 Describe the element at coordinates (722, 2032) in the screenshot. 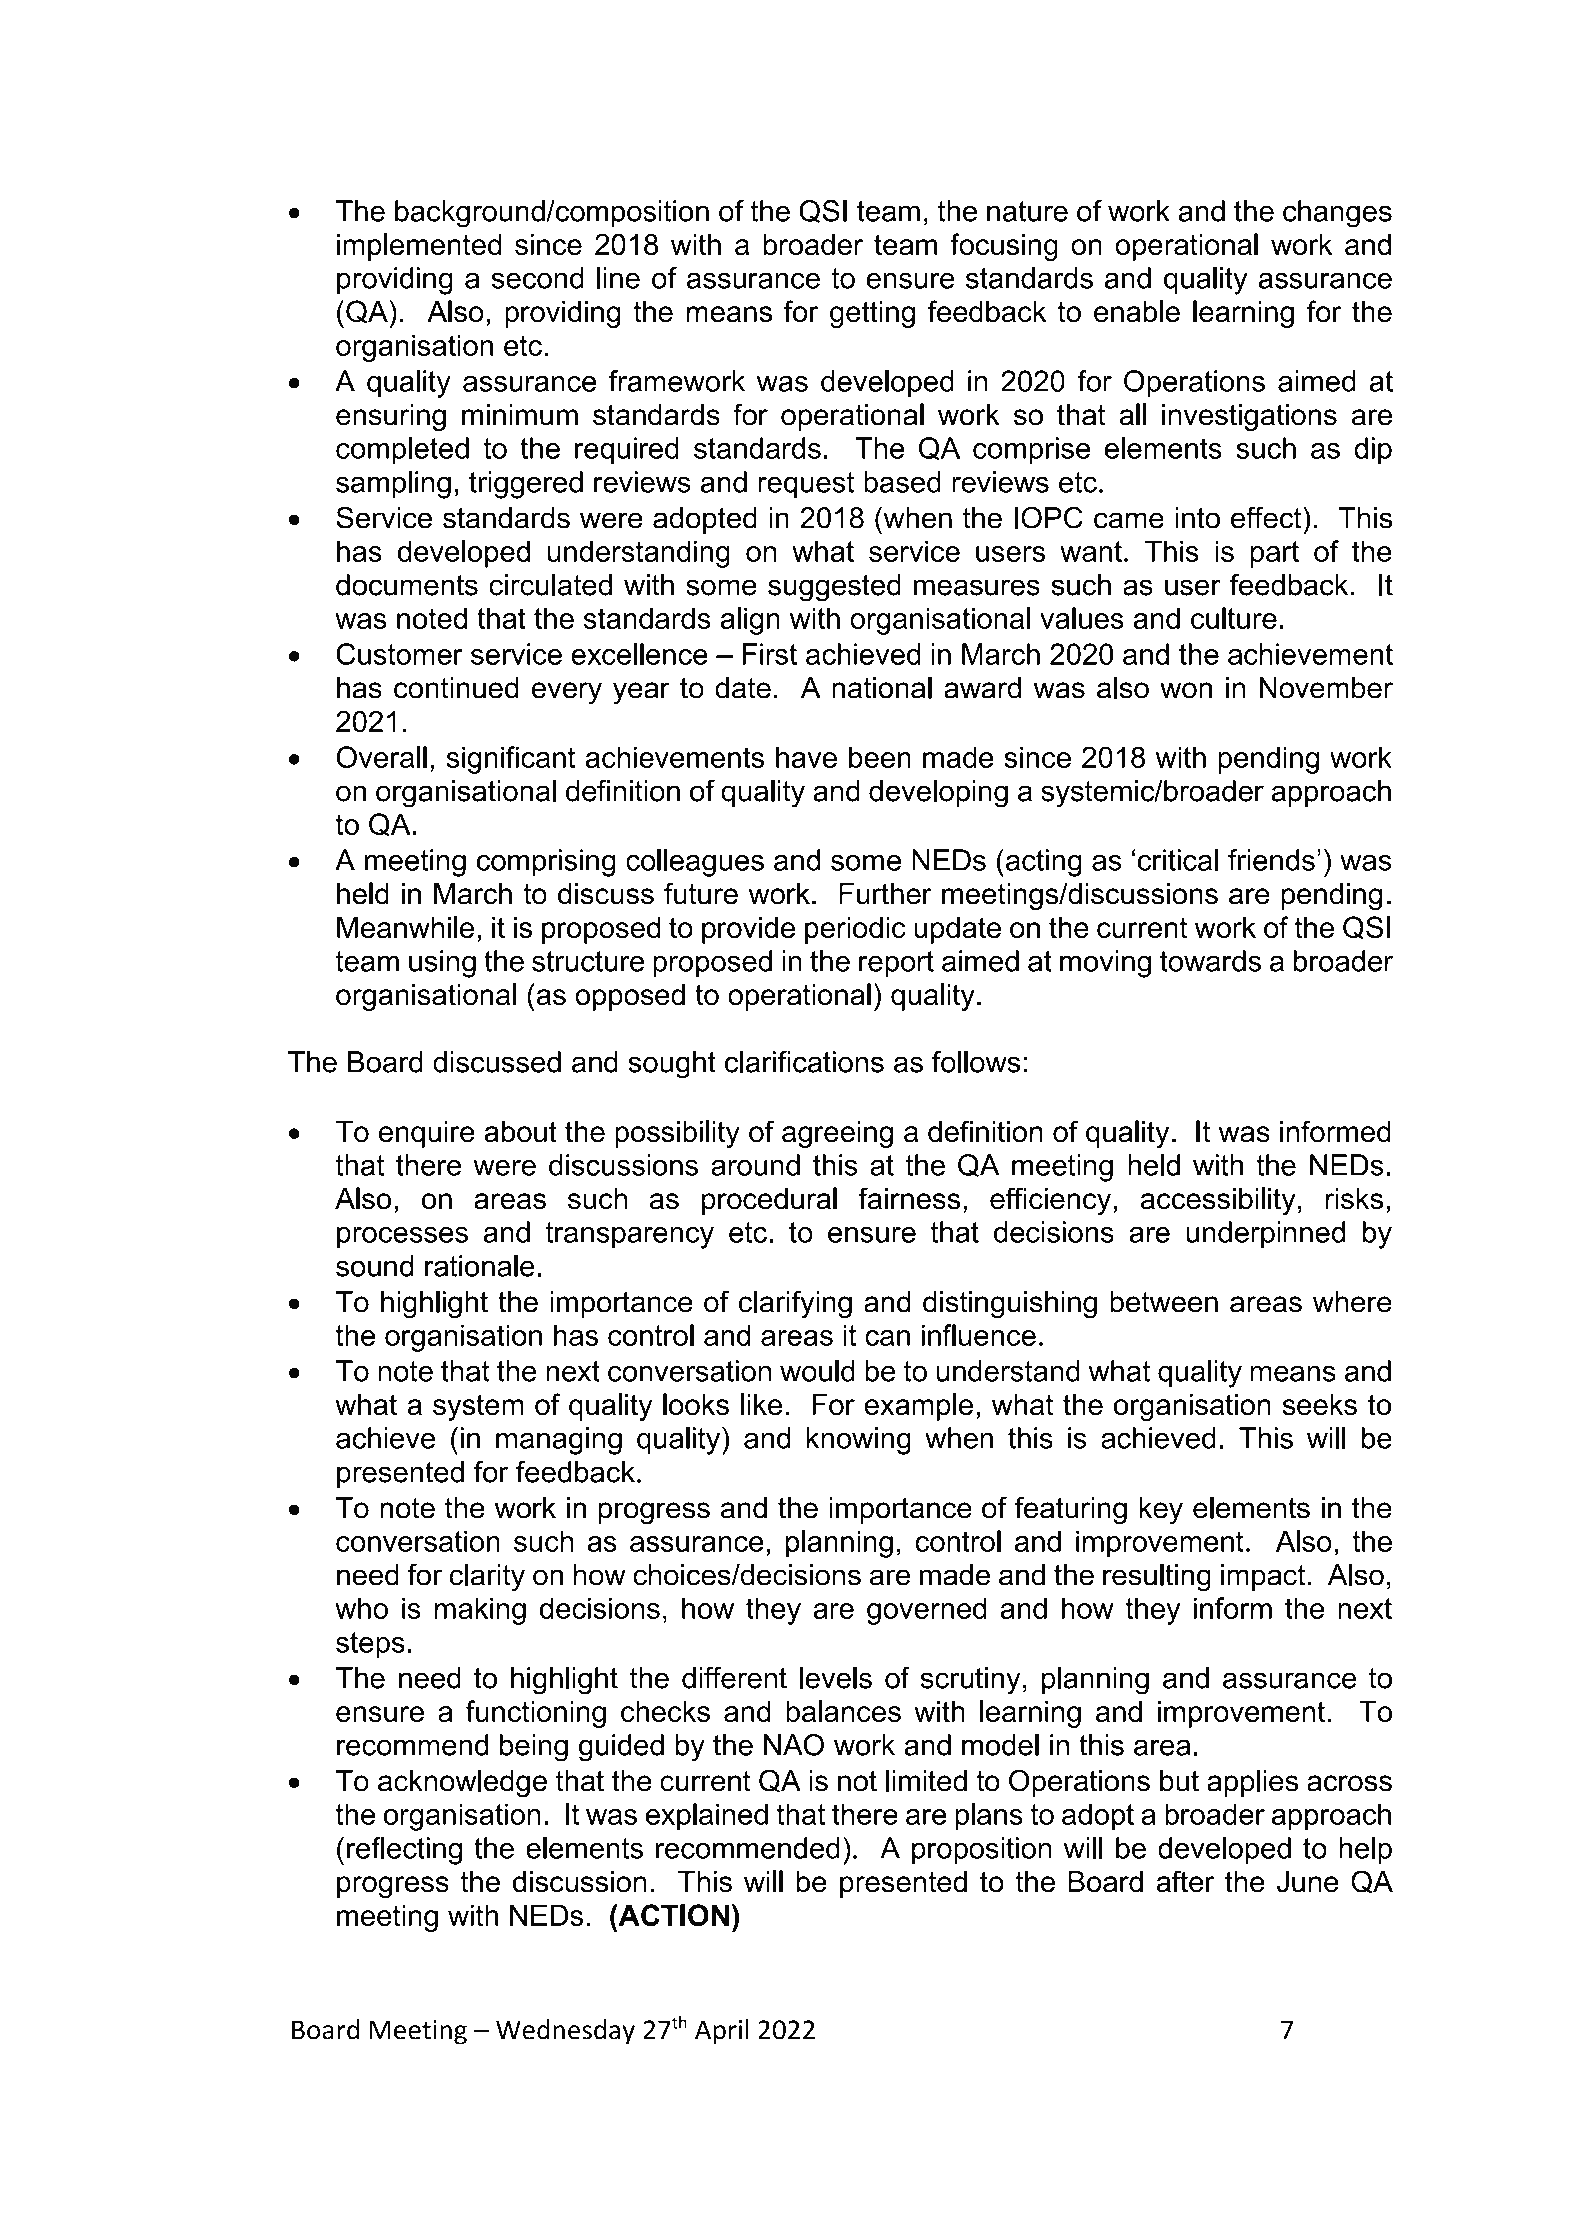

I see `April` at that location.
